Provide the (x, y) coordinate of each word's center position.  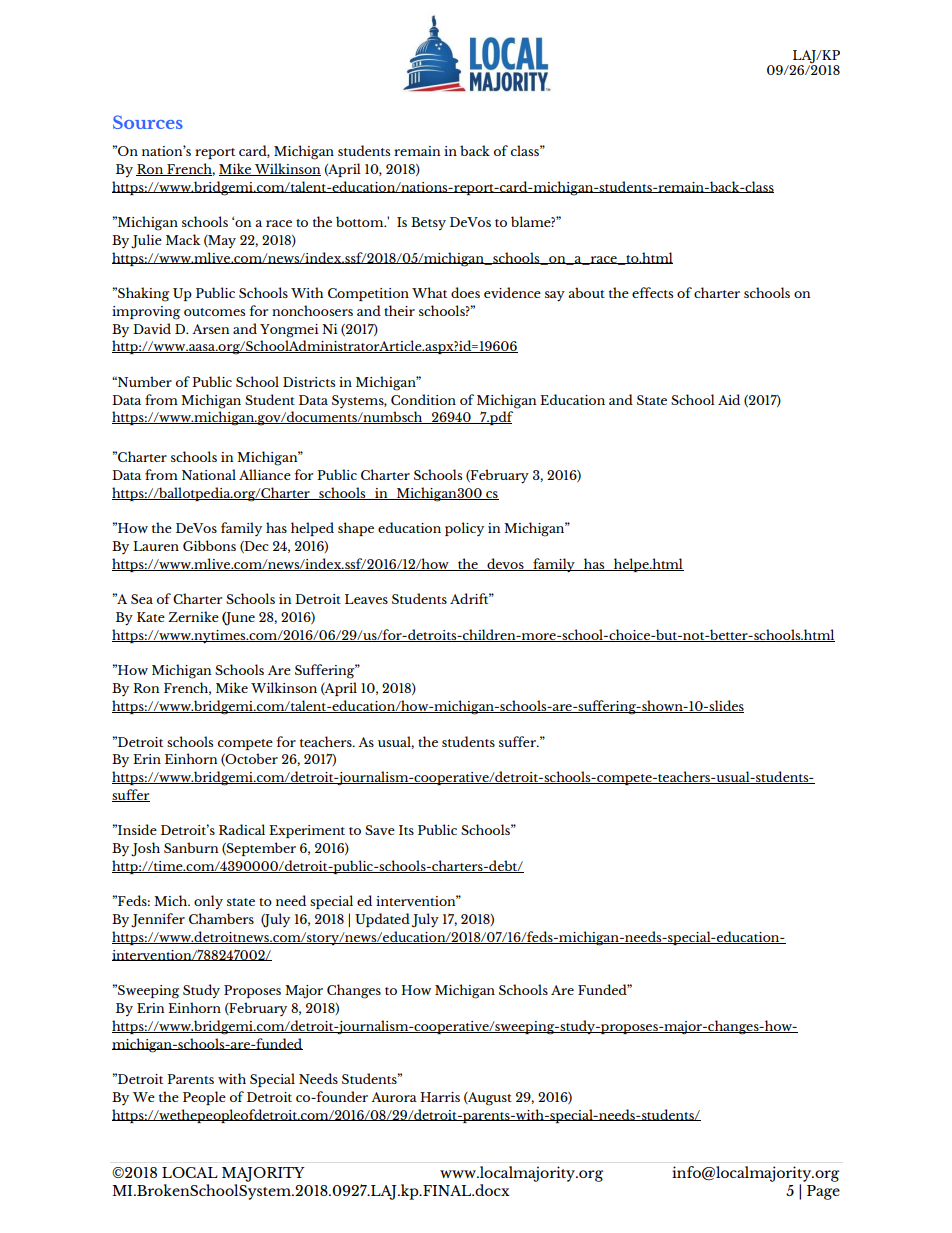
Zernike (193, 616)
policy (464, 529)
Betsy (428, 223)
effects (652, 292)
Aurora (394, 1097)
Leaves (366, 599)
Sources (148, 122)
